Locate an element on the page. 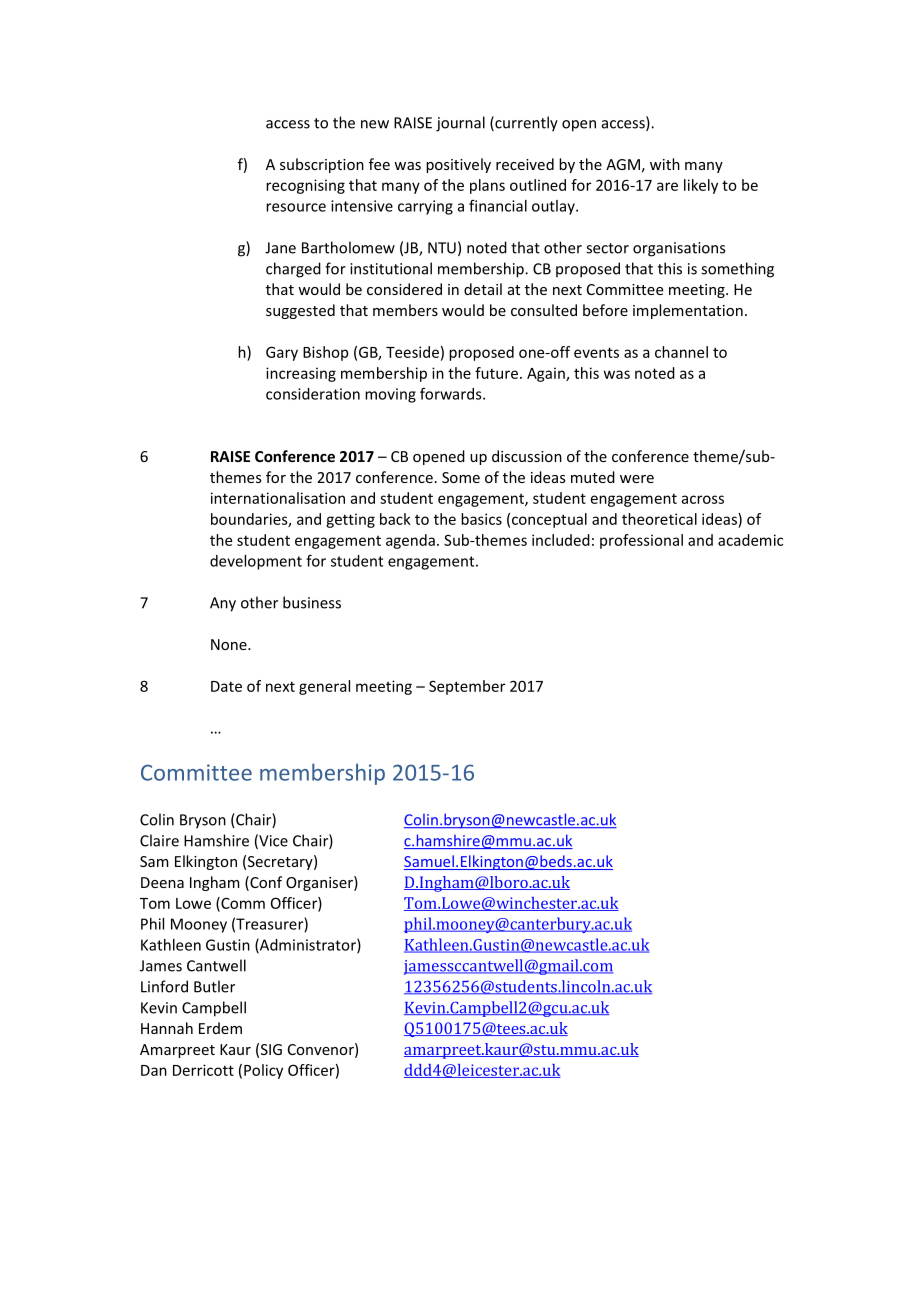 The height and width of the page is (1309, 924). with is located at coordinates (665, 164).
